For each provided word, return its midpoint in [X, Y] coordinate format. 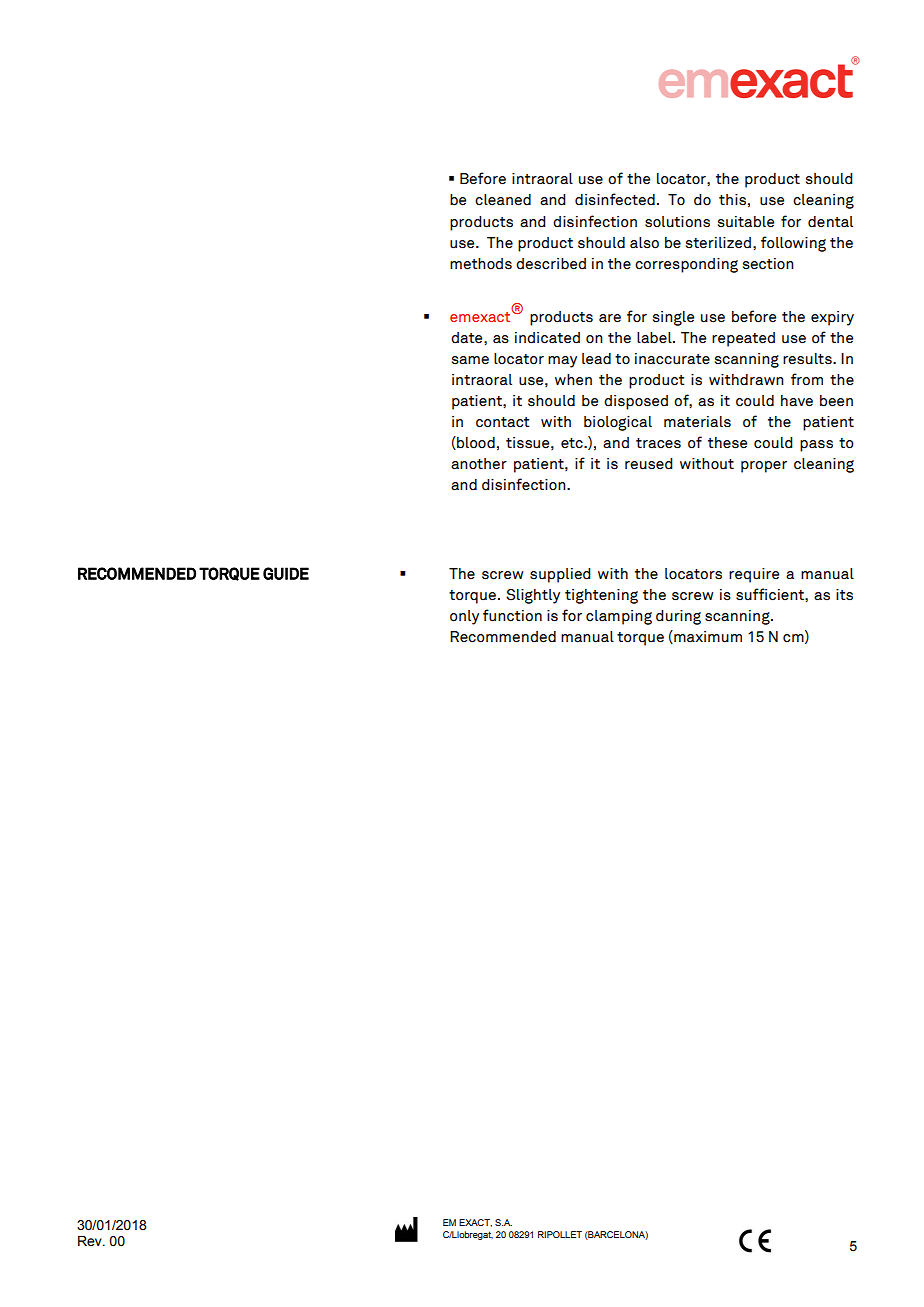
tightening [601, 596]
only [464, 617]
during [678, 617]
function [512, 615]
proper [764, 467]
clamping [619, 617]
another [479, 464]
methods [481, 264]
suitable [746, 222]
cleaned [503, 200]
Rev [91, 1241]
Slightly [533, 596]
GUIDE [286, 573]
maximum [707, 637]
